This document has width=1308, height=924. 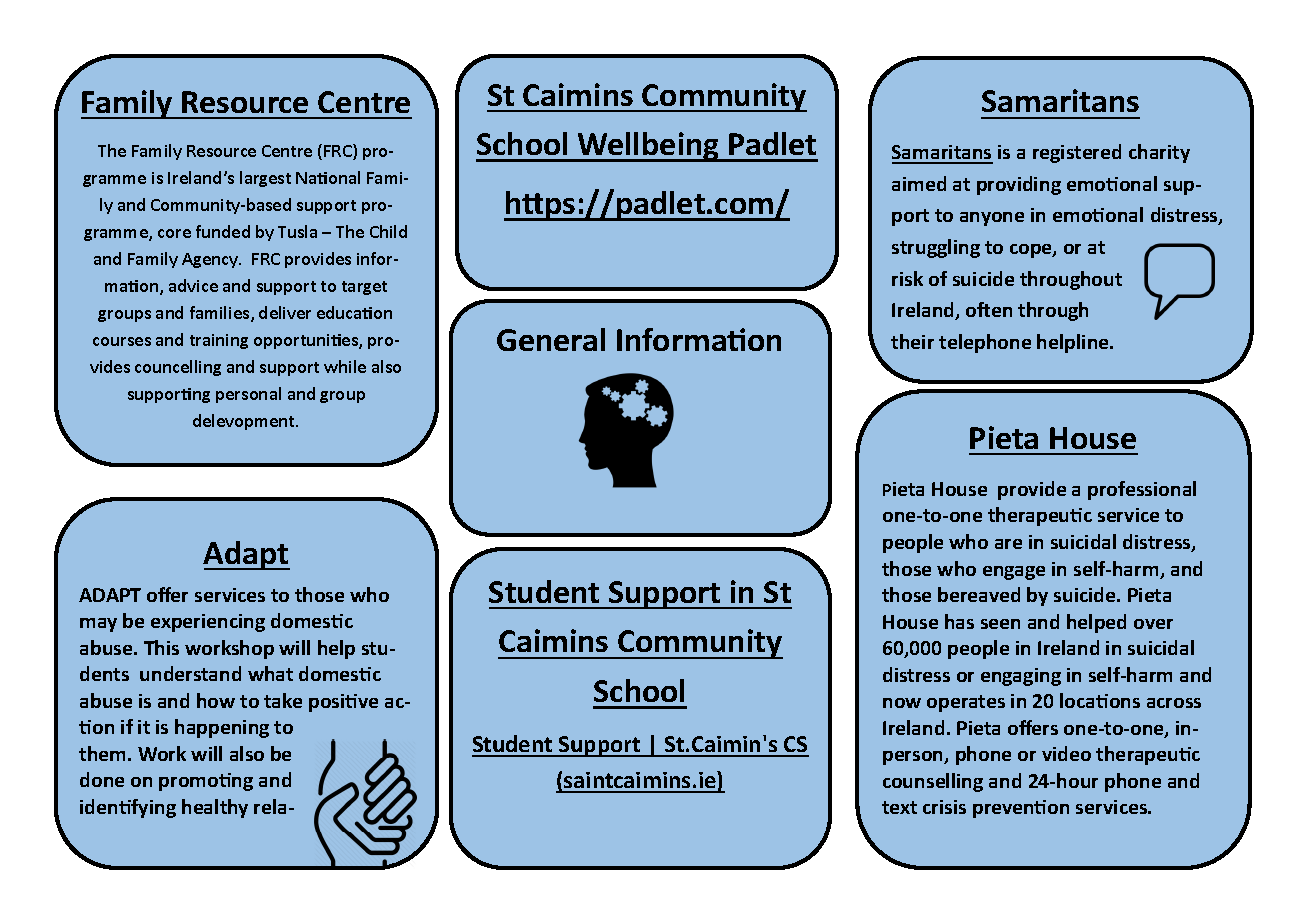 I want to click on General, so click(x=551, y=339).
